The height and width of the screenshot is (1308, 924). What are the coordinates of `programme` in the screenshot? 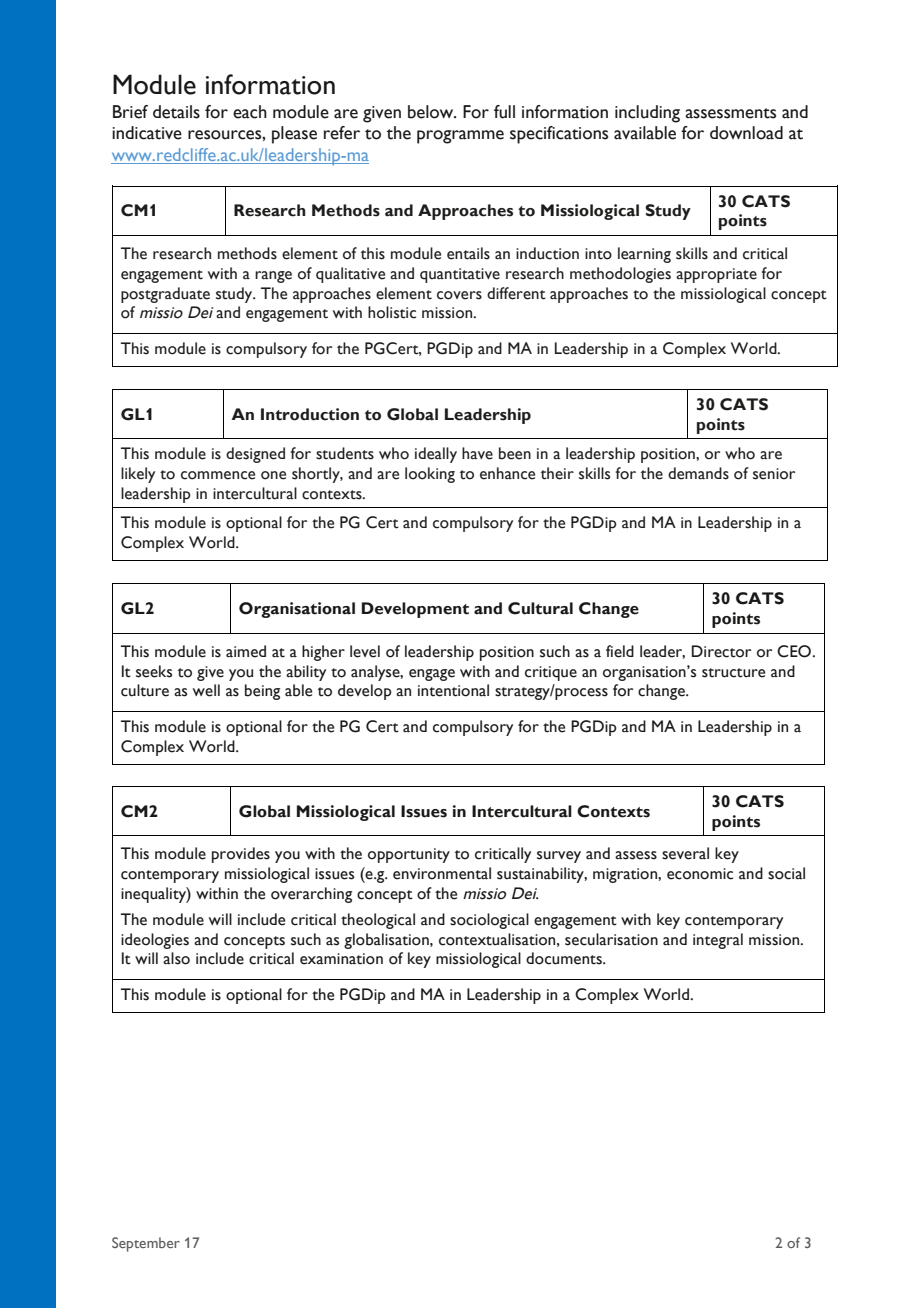 It's located at (460, 137).
